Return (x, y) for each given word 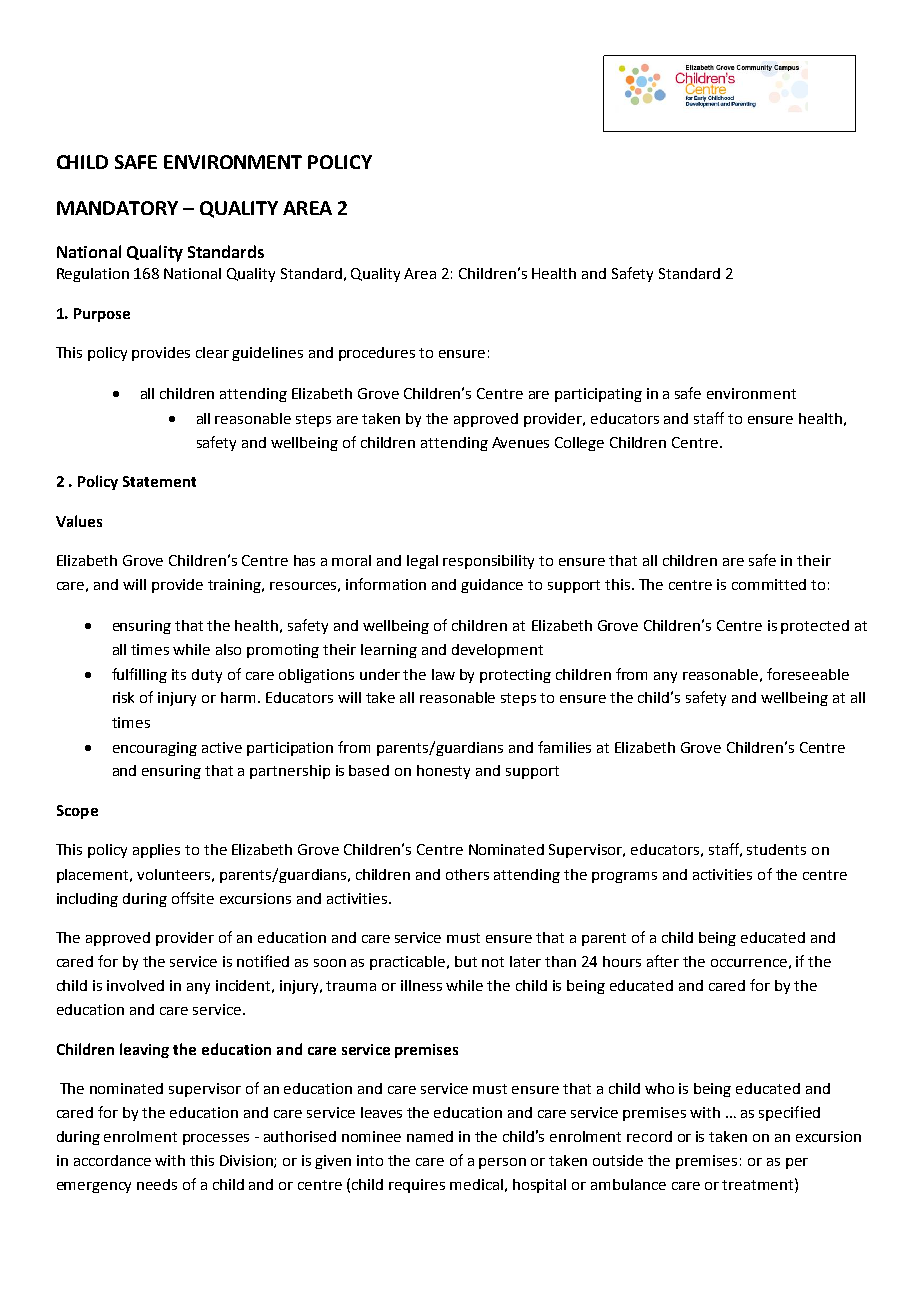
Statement (159, 481)
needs (157, 1184)
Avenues (520, 442)
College (579, 444)
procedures (377, 354)
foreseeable (808, 674)
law (443, 674)
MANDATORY (117, 208)
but (466, 961)
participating (598, 395)
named (430, 1136)
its (179, 674)
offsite (193, 898)
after (663, 961)
